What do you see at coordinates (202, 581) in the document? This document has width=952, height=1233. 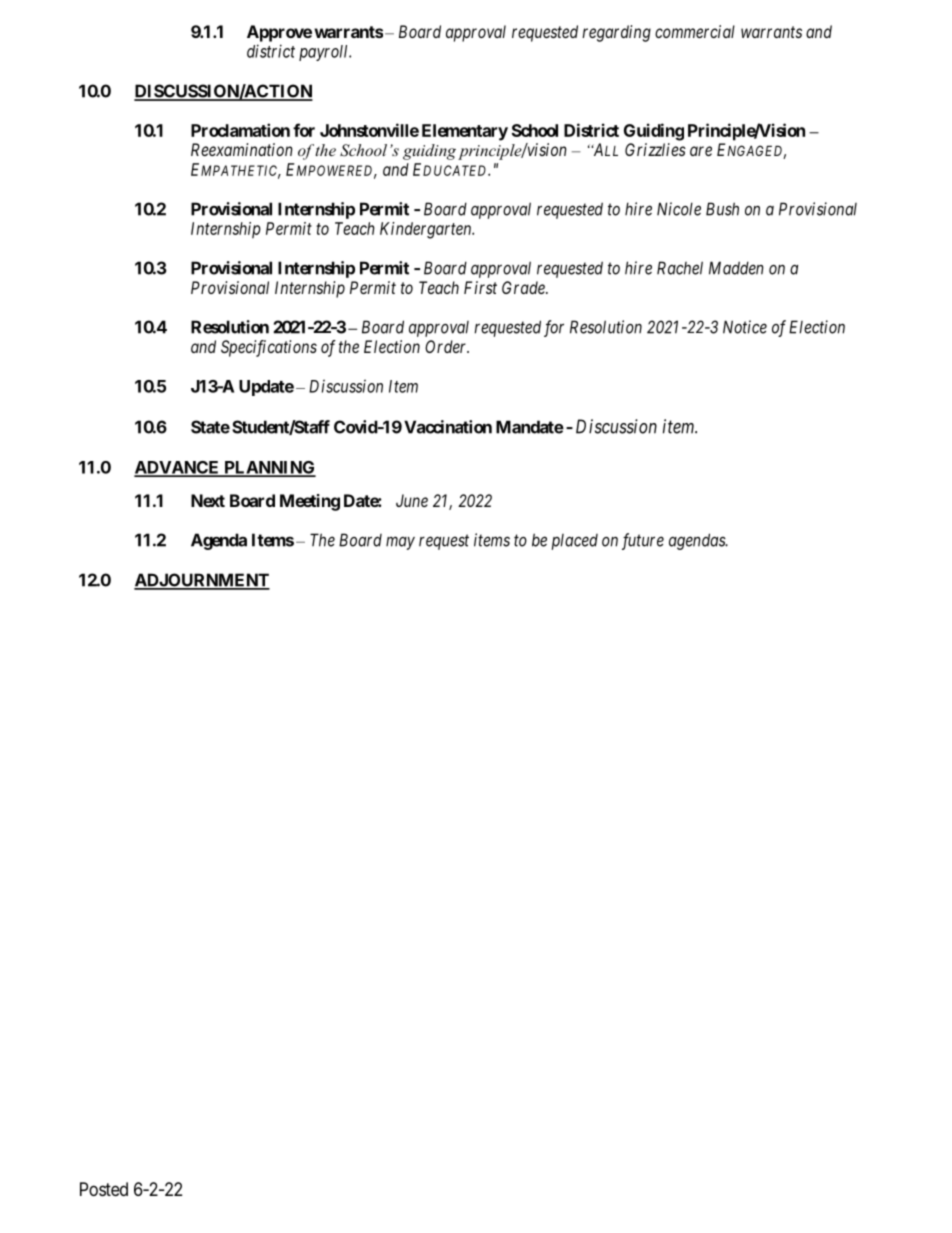 I see `ADJOURNMENT` at bounding box center [202, 581].
